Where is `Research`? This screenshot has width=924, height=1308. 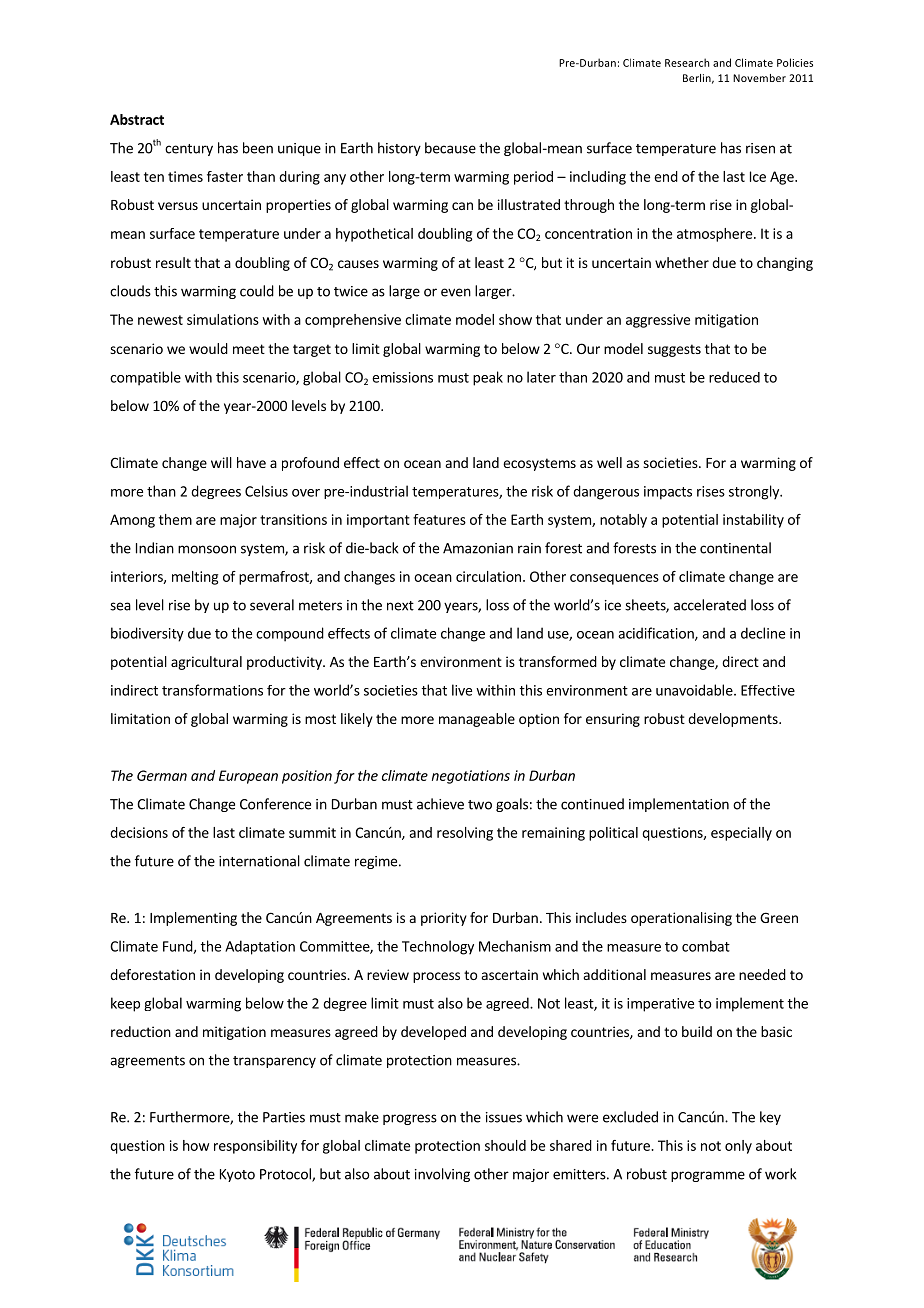 Research is located at coordinates (687, 62).
